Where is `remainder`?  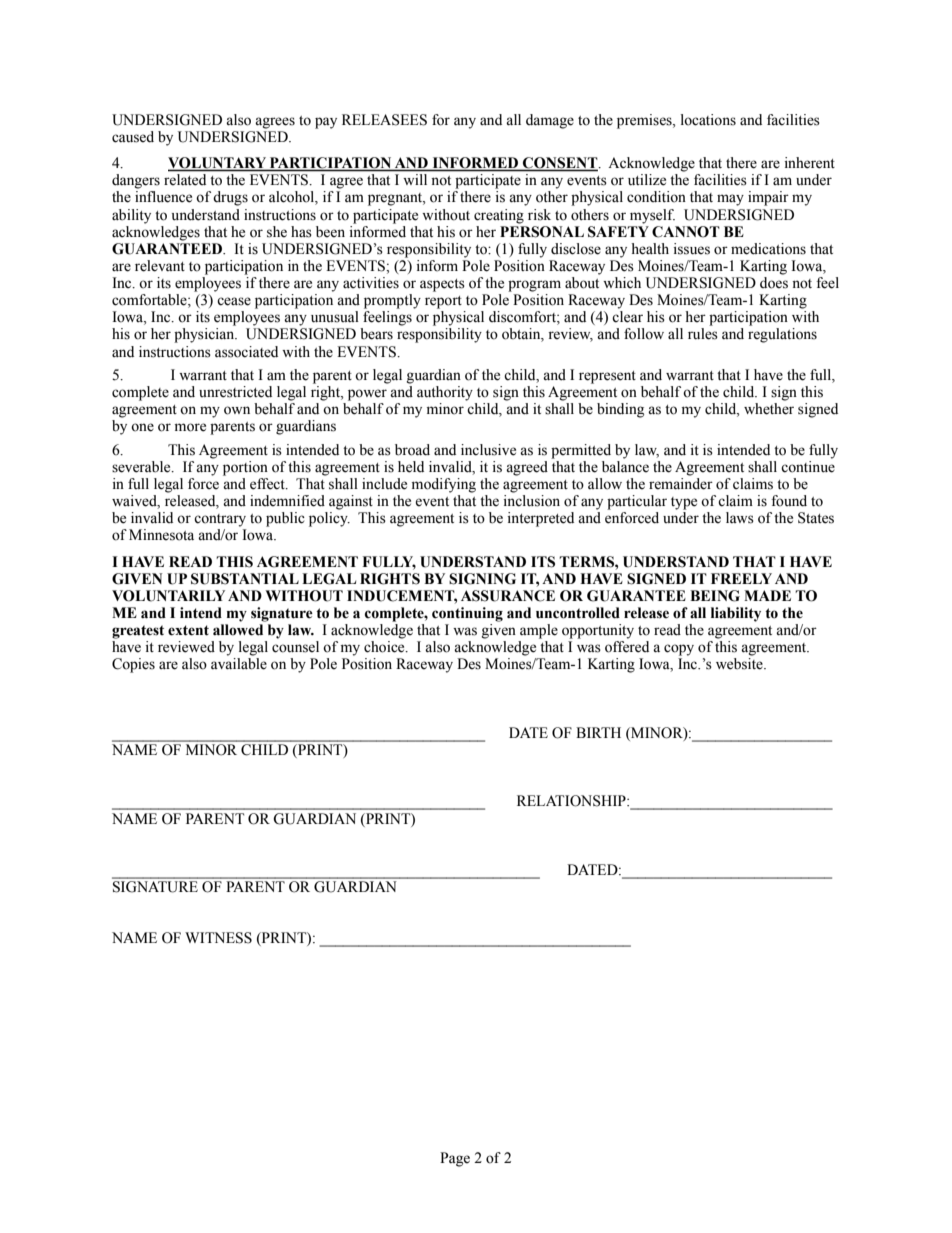
remainder is located at coordinates (681, 484).
